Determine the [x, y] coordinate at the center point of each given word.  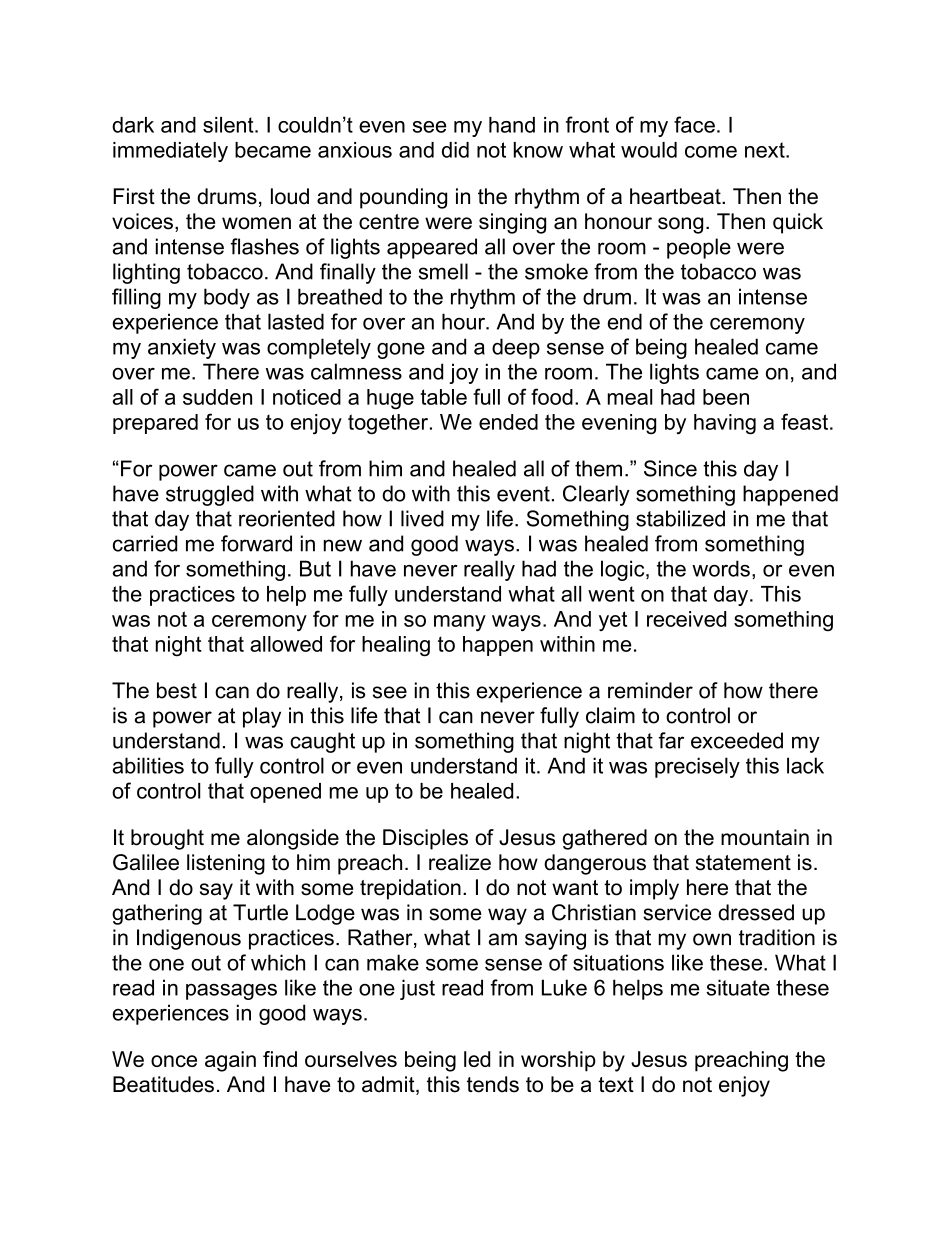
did [455, 150]
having [725, 424]
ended [508, 422]
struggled [210, 495]
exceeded [737, 740]
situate [738, 987]
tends [493, 1084]
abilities [148, 765]
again [230, 1061]
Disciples [425, 839]
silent [229, 125]
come [711, 152]
